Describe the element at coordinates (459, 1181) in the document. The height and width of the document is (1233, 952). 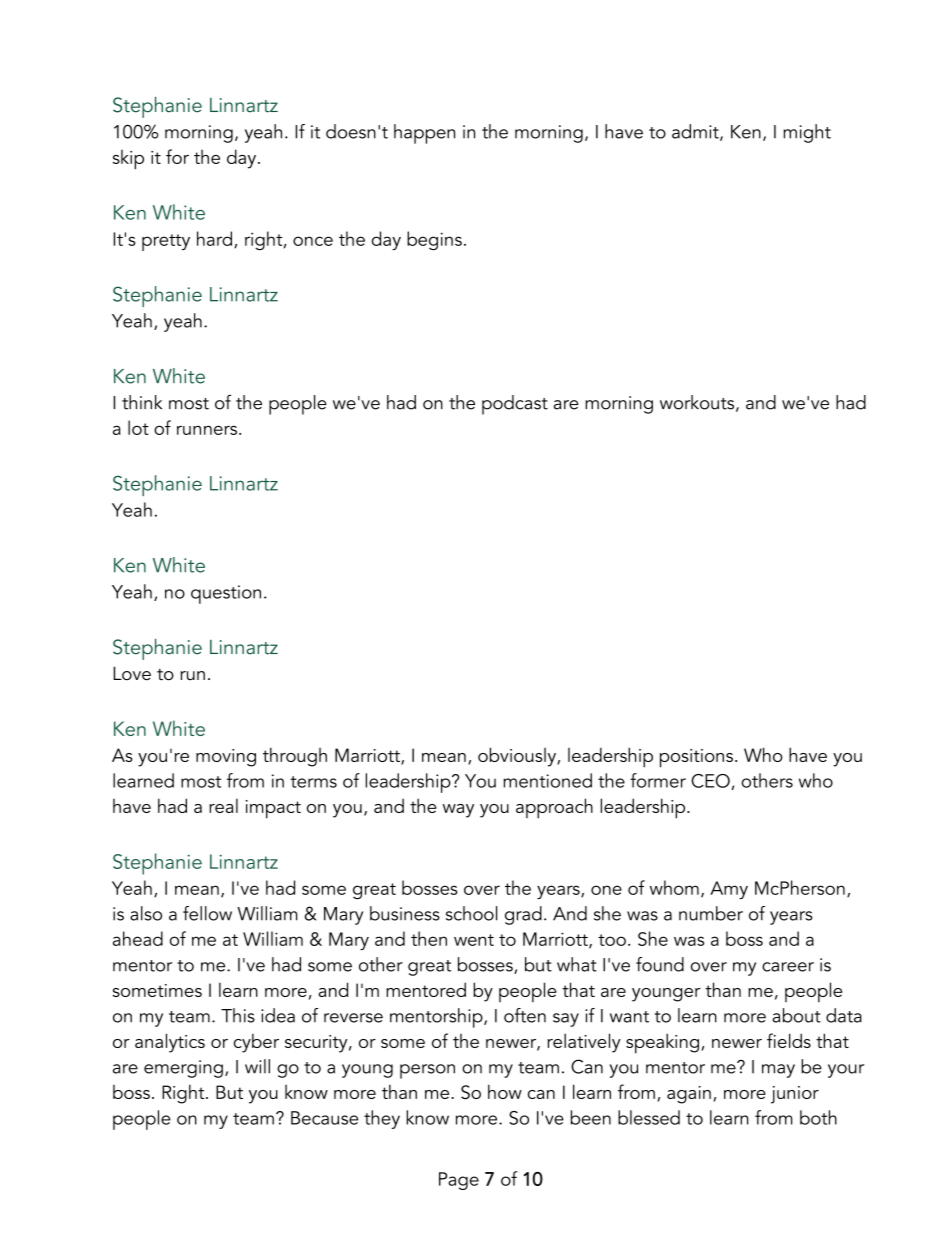
I see `Page` at that location.
